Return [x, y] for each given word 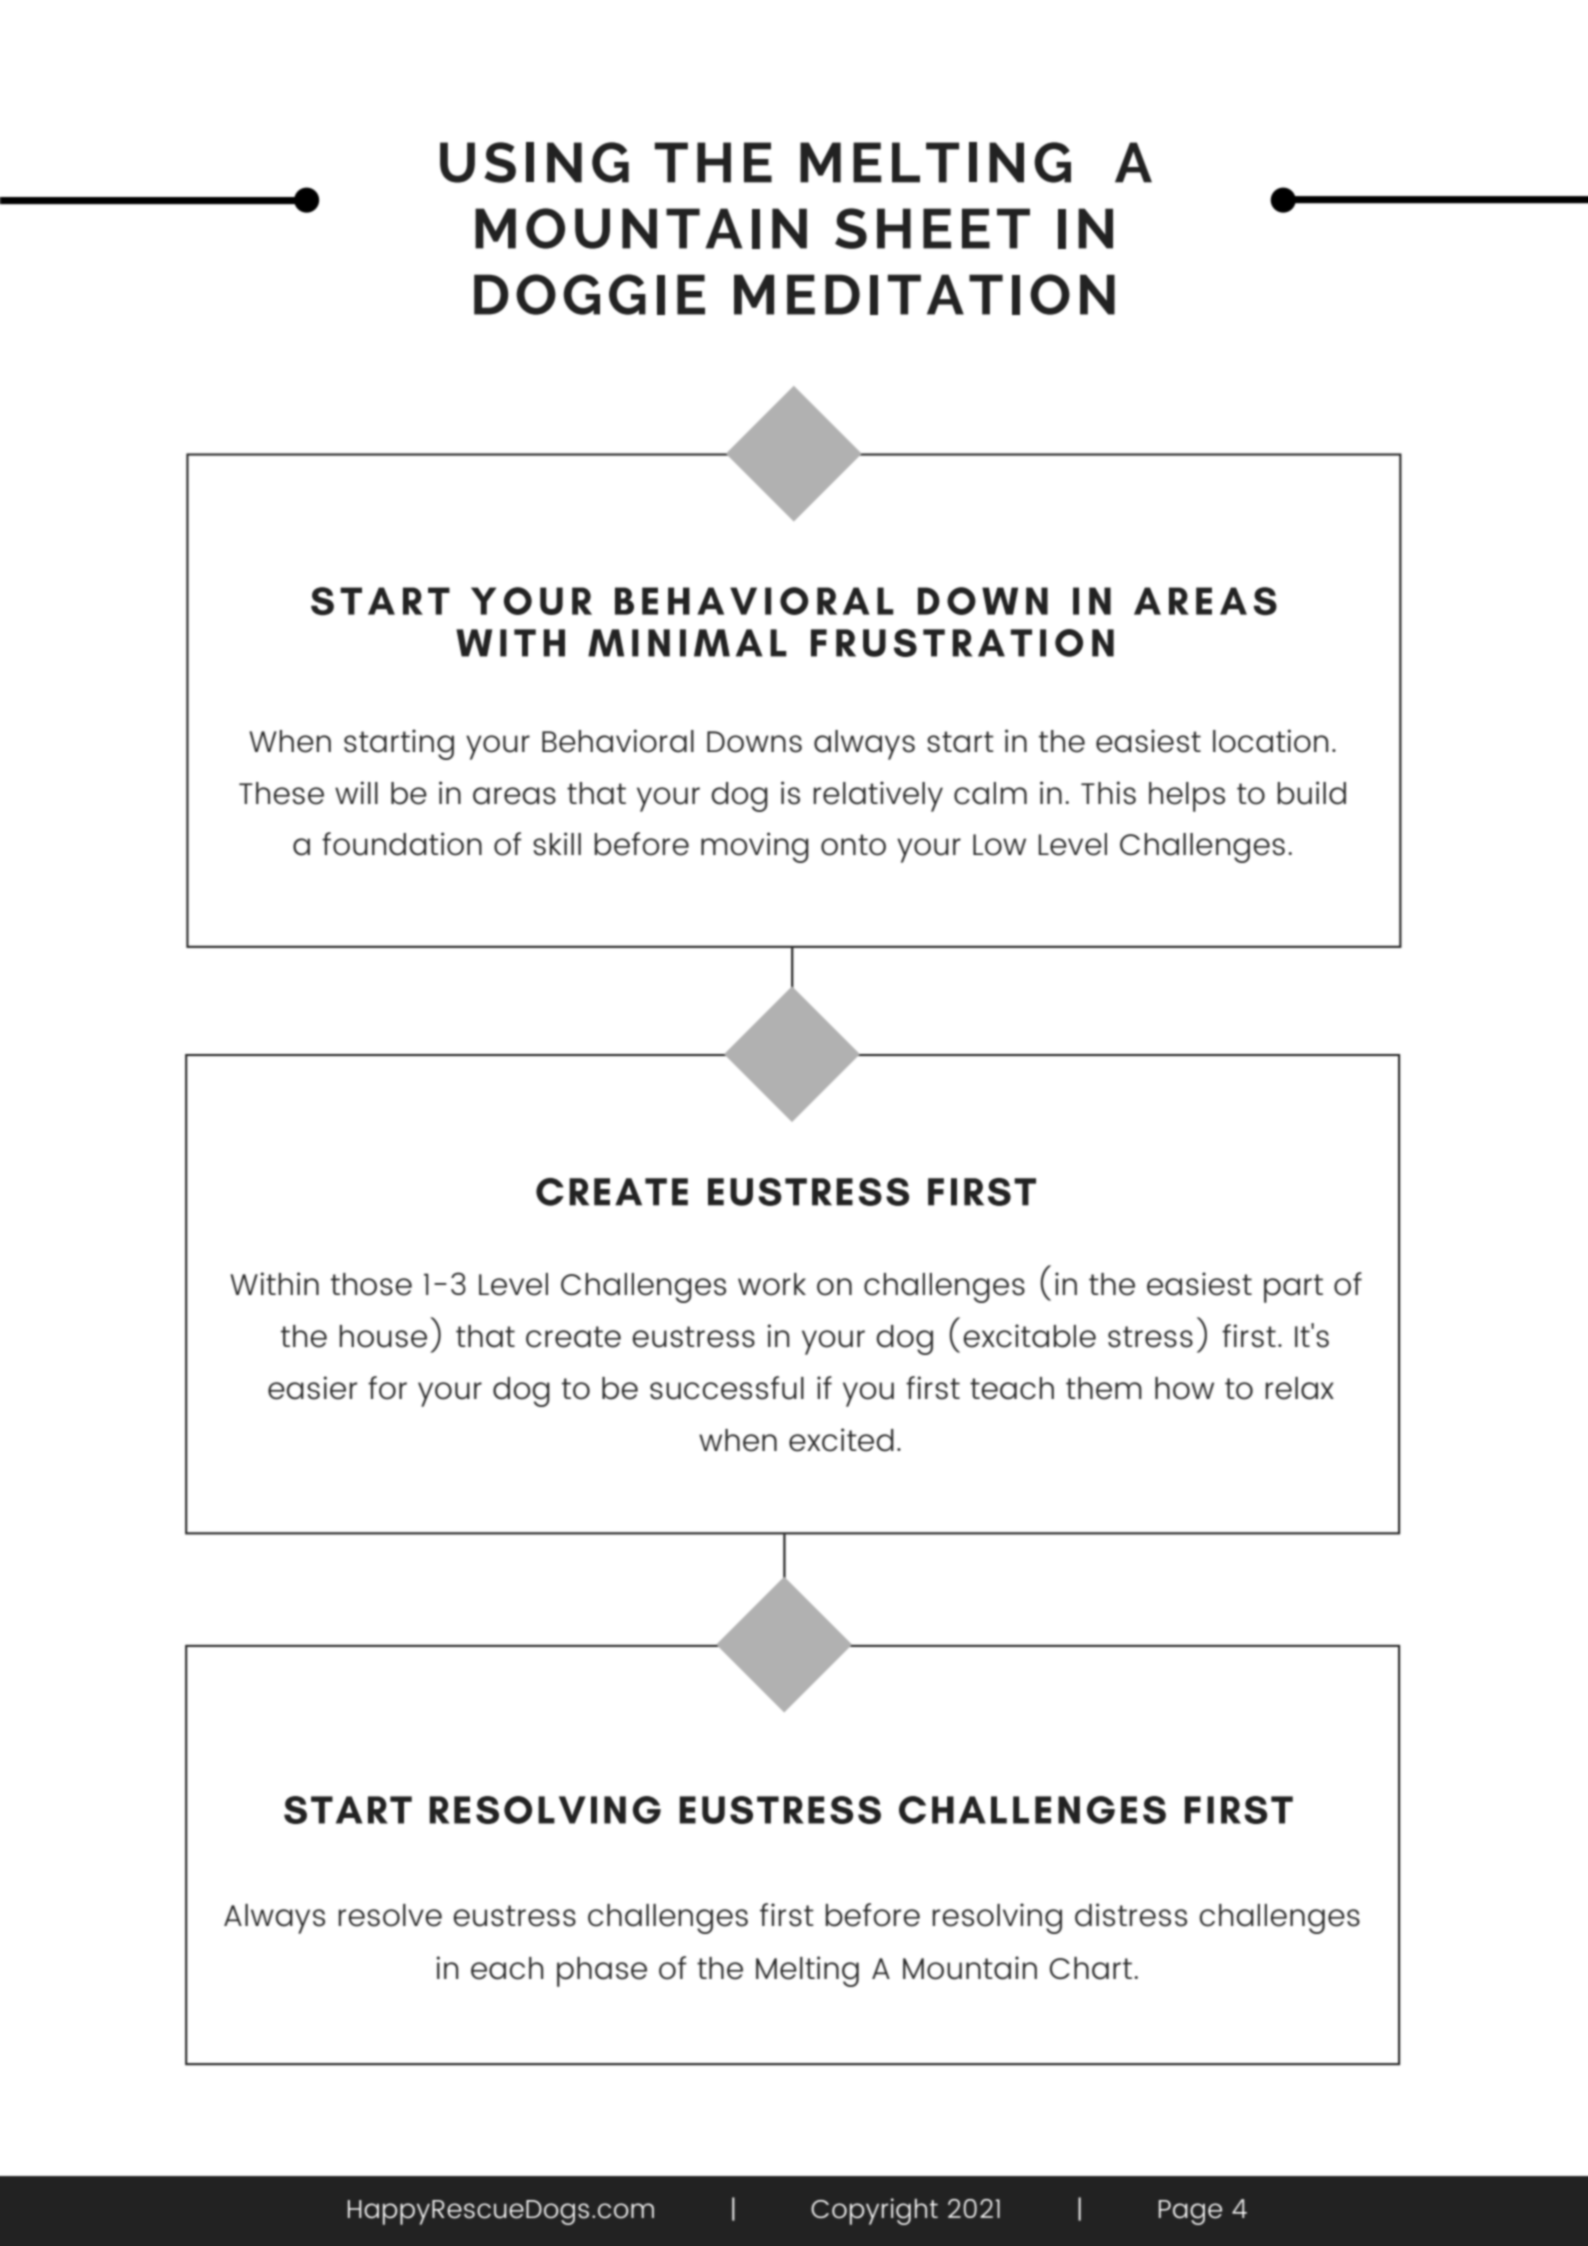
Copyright [874, 2211]
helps [1187, 797]
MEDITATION [924, 294]
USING [534, 162]
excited [841, 1440]
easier [312, 1388]
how [1184, 1388]
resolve [390, 1915]
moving [755, 847]
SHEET [932, 228]
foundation [402, 844]
